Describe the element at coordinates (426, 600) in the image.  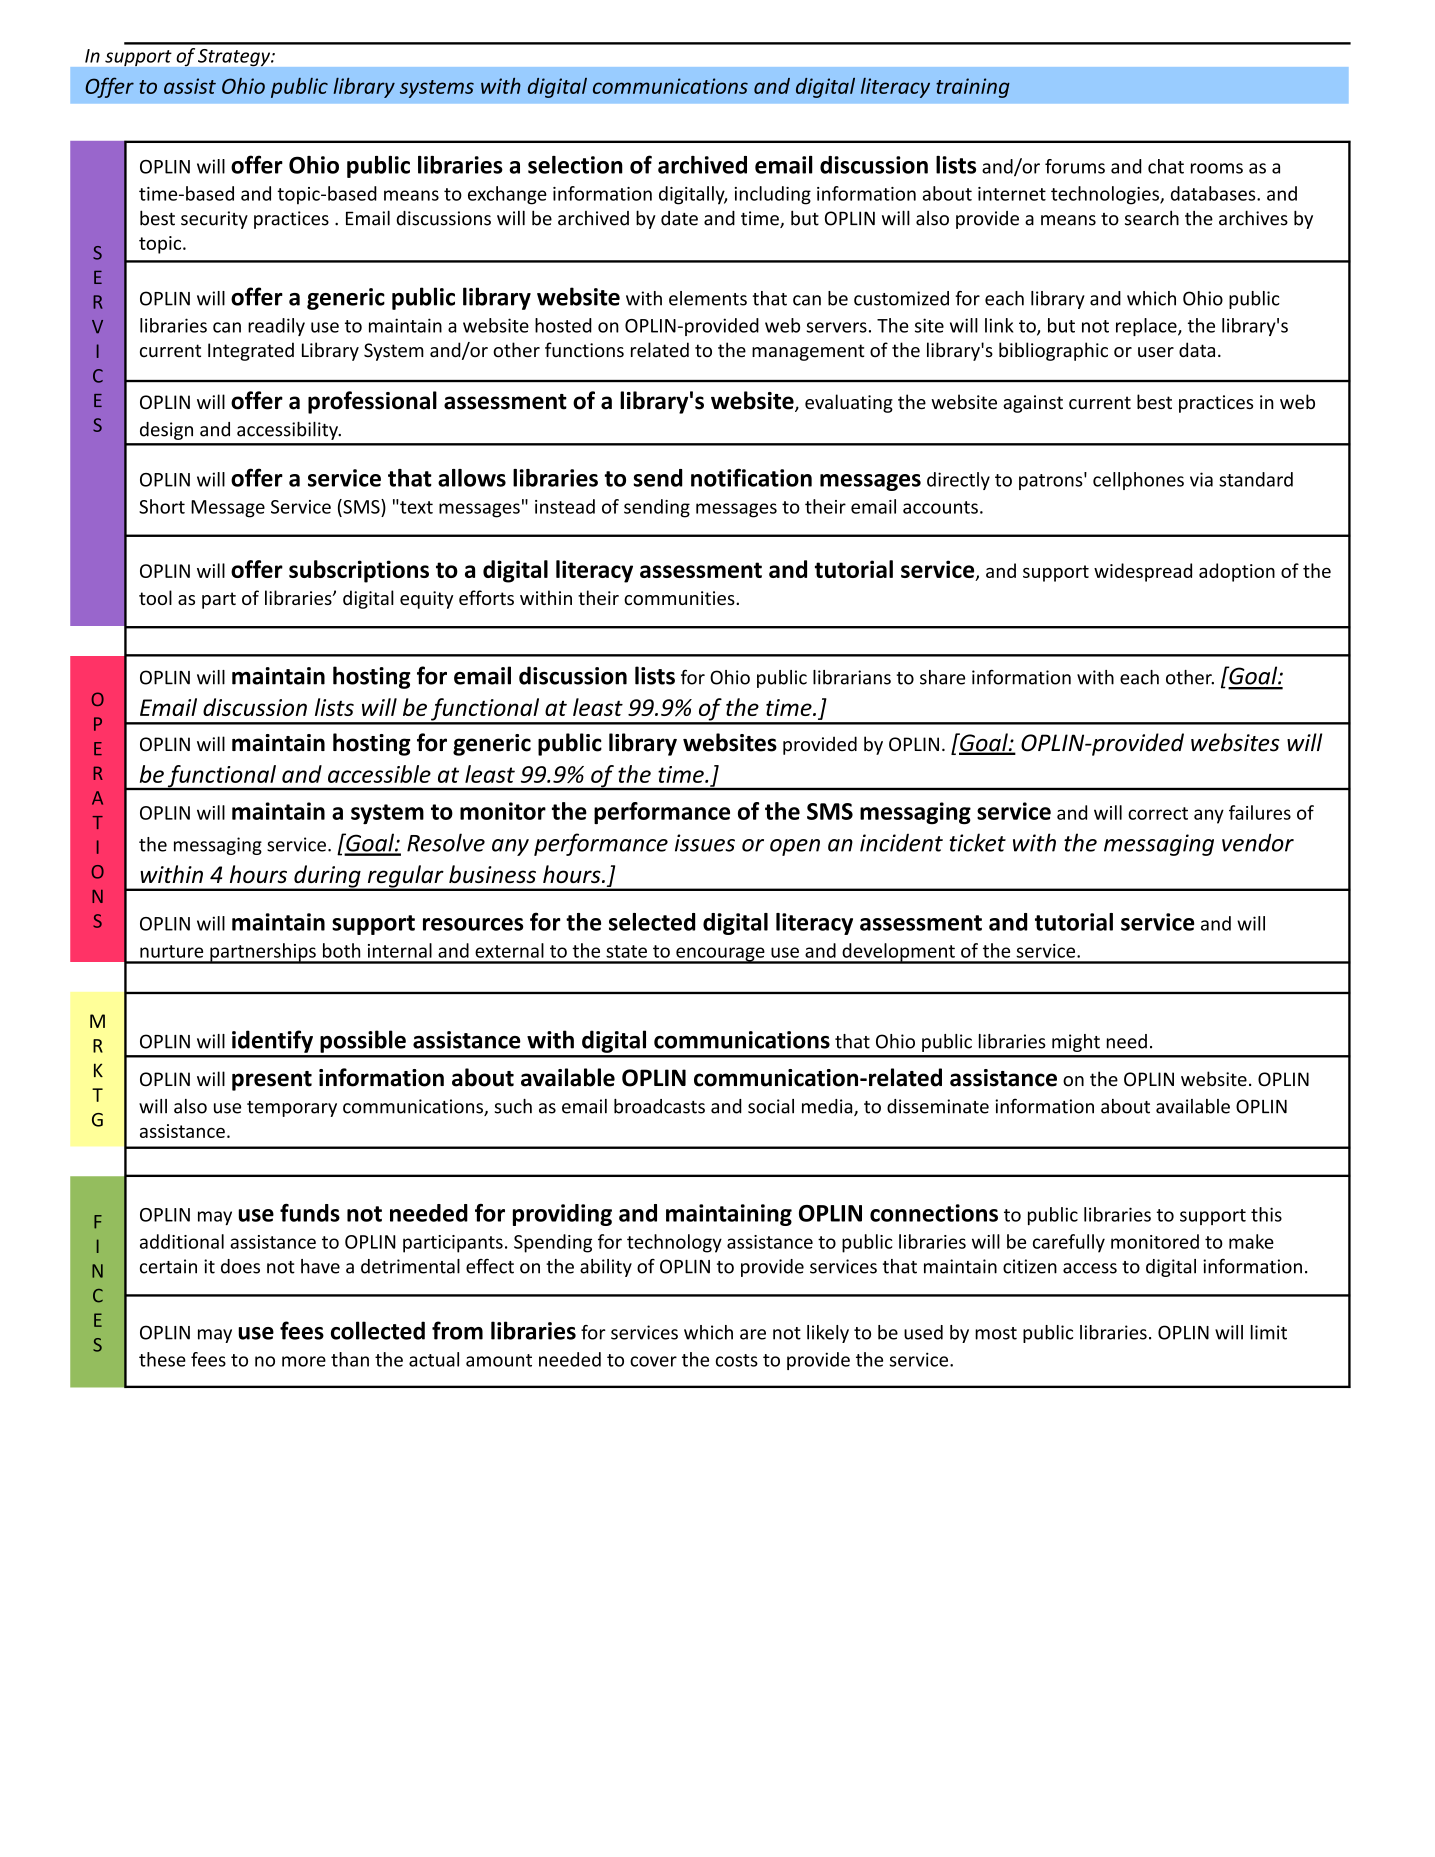
I see `equity` at that location.
